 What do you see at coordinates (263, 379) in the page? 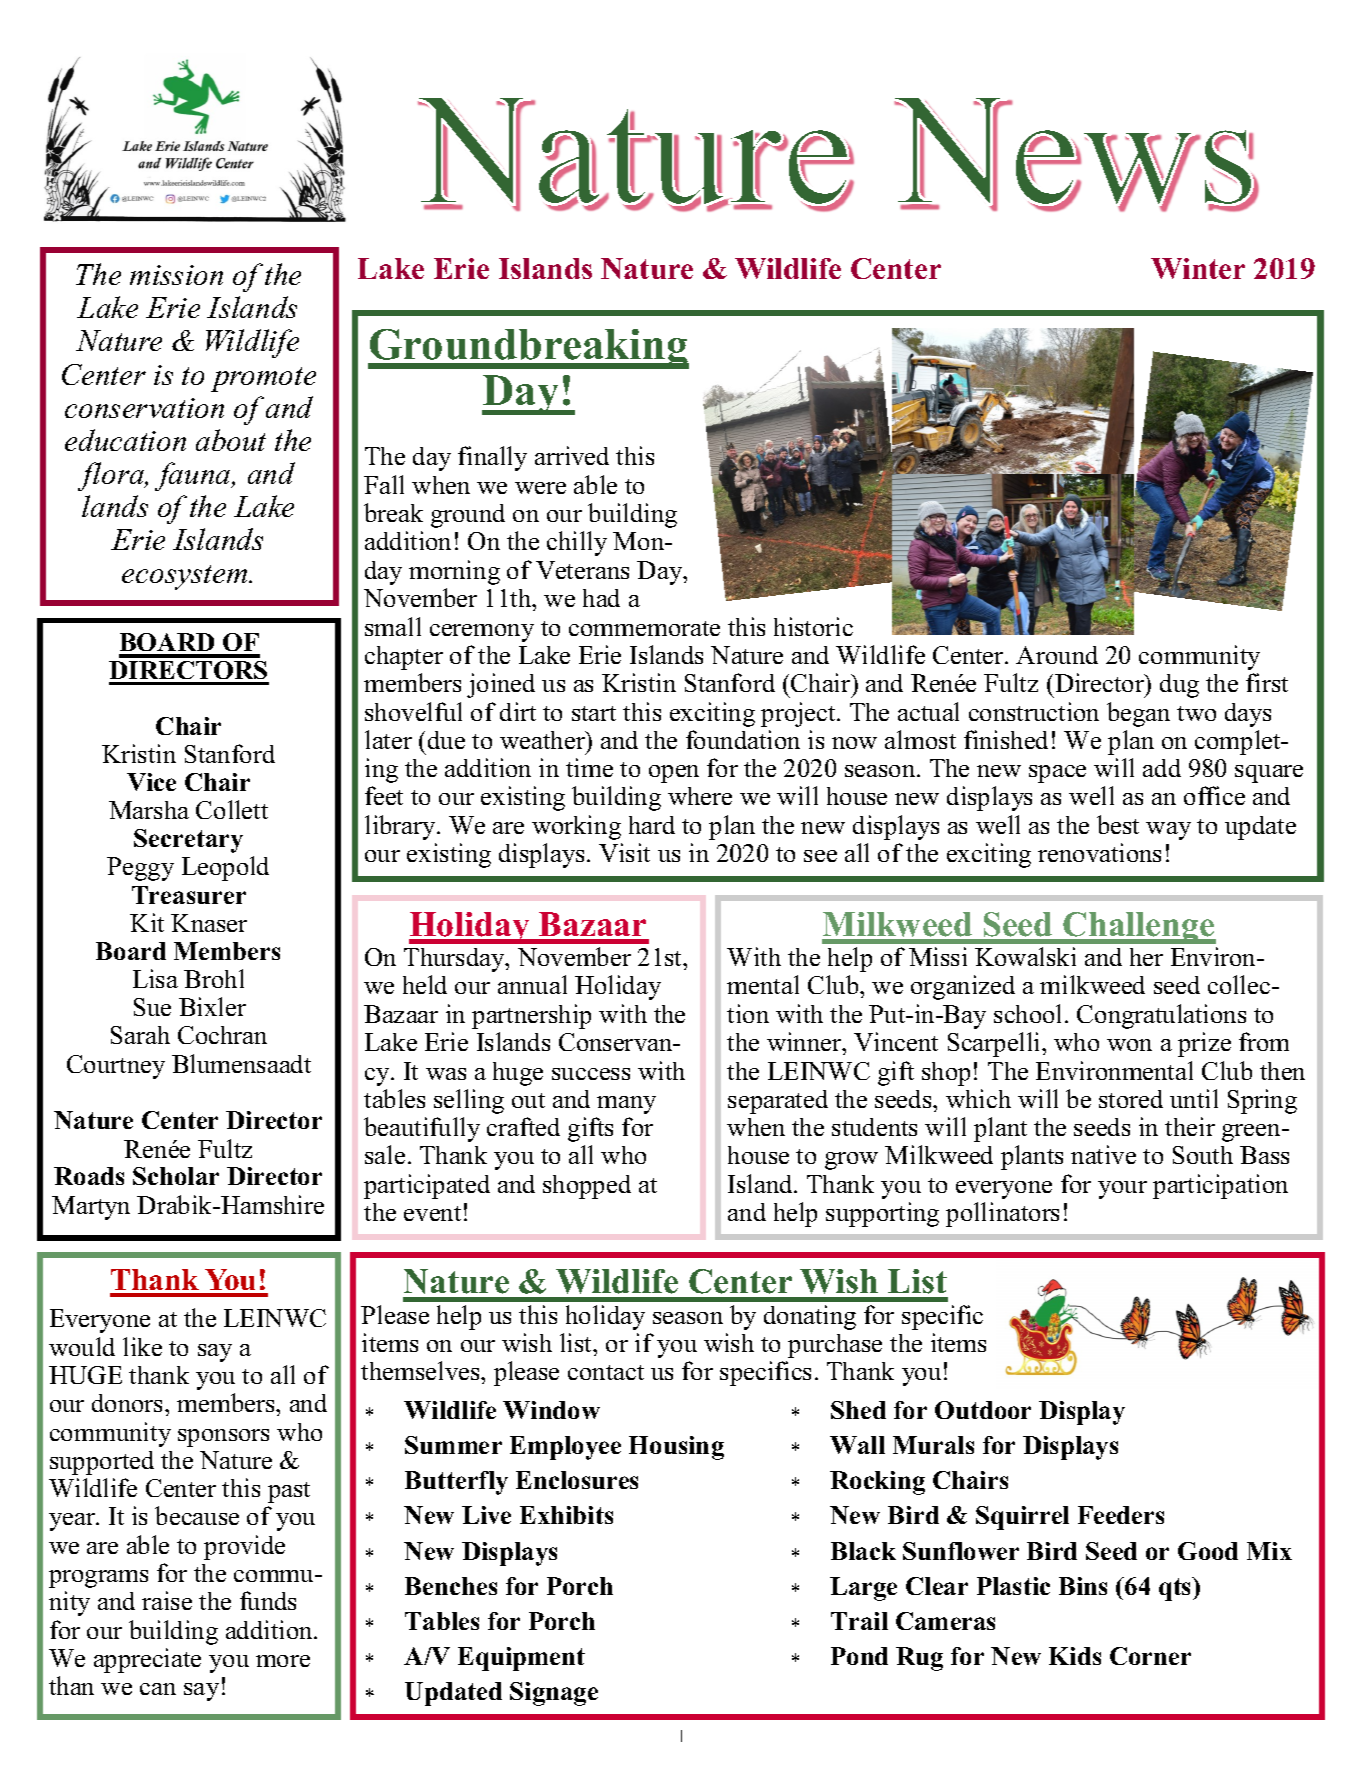
I see `promote` at bounding box center [263, 379].
